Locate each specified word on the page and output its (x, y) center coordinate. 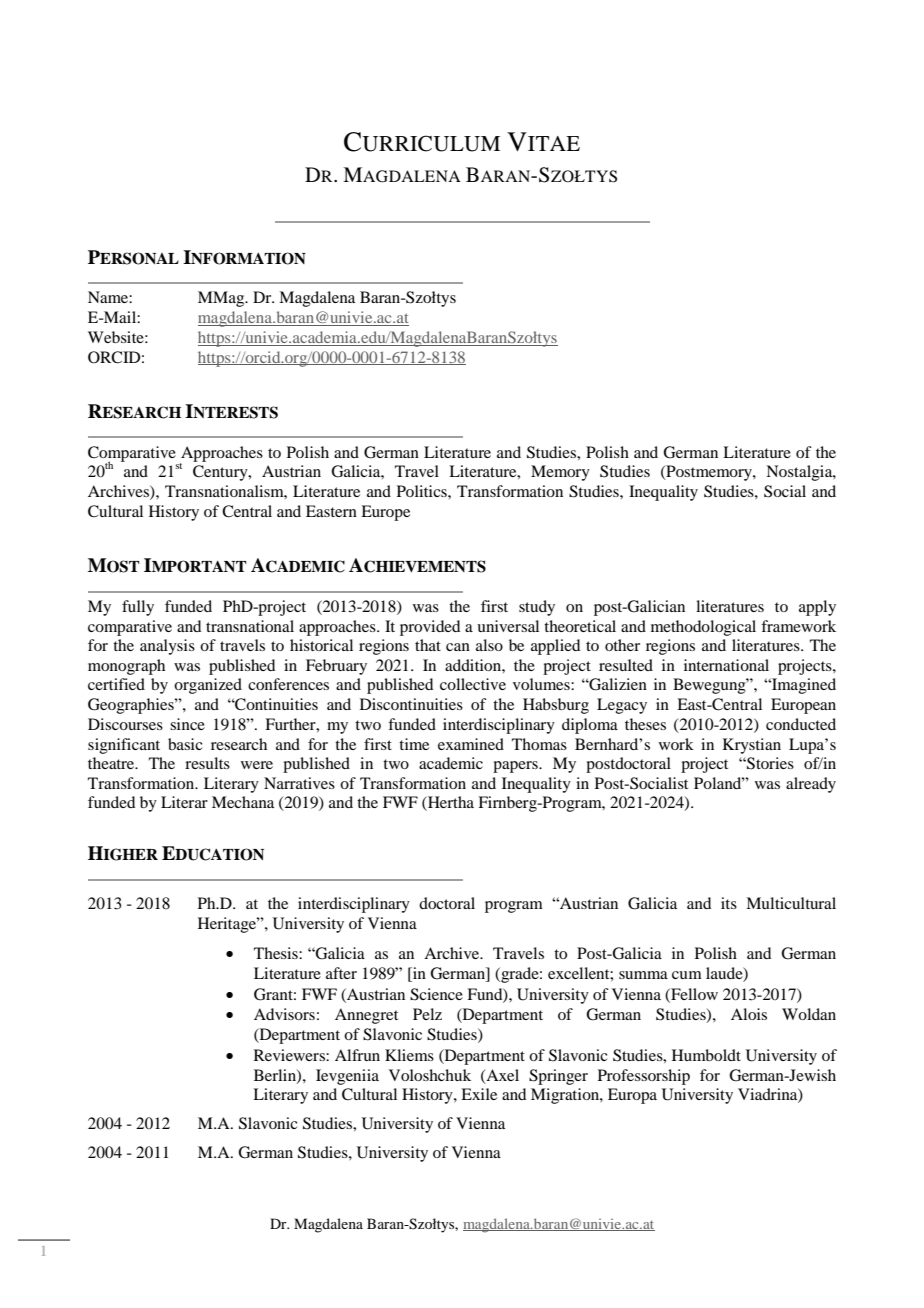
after (341, 973)
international (726, 665)
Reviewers (290, 1055)
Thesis (277, 953)
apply (817, 608)
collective (473, 684)
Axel (501, 1076)
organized (208, 686)
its (729, 903)
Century (221, 473)
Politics (423, 491)
